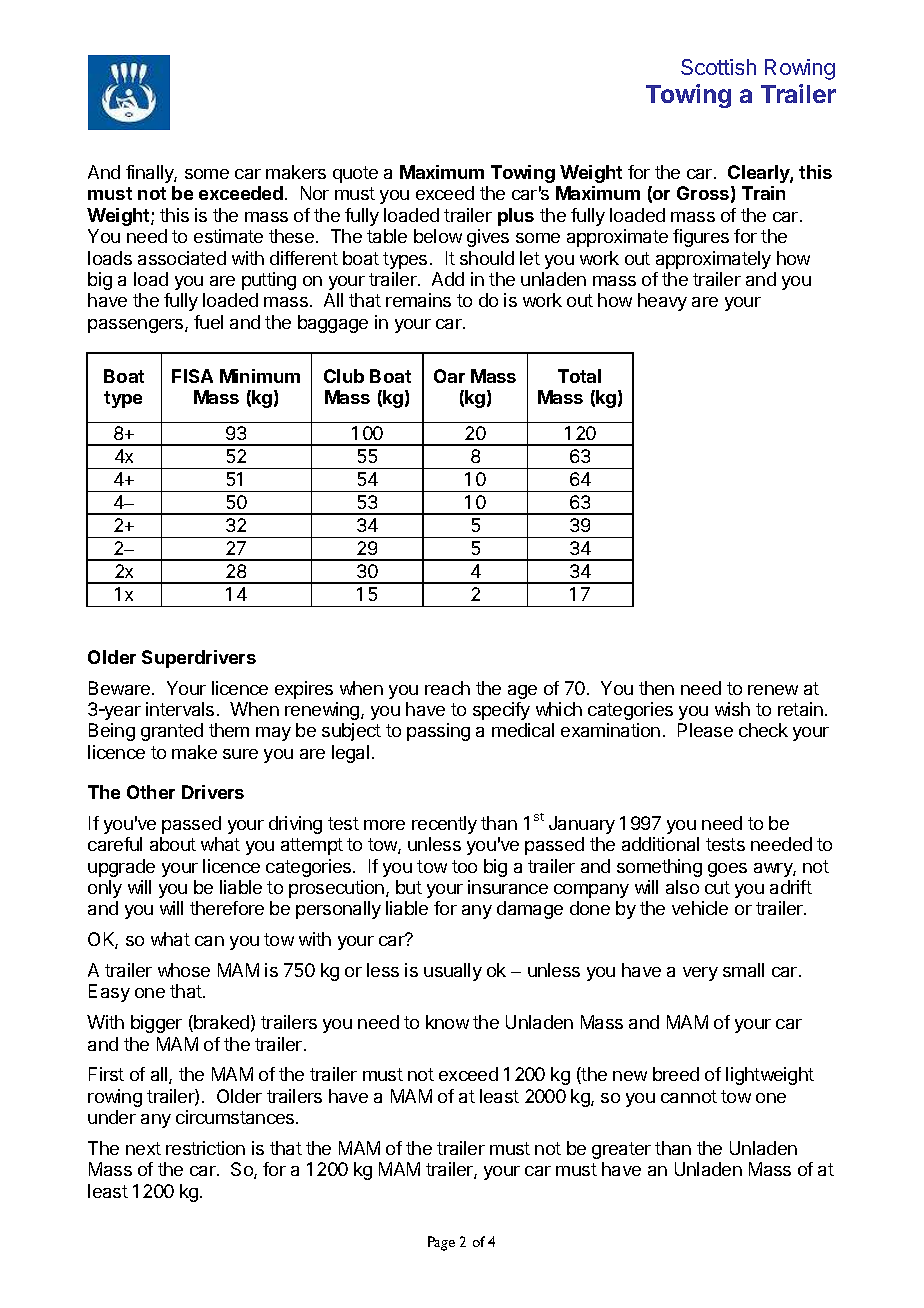 Image resolution: width=924 pixels, height=1308 pixels. I want to click on goes, so click(727, 870).
